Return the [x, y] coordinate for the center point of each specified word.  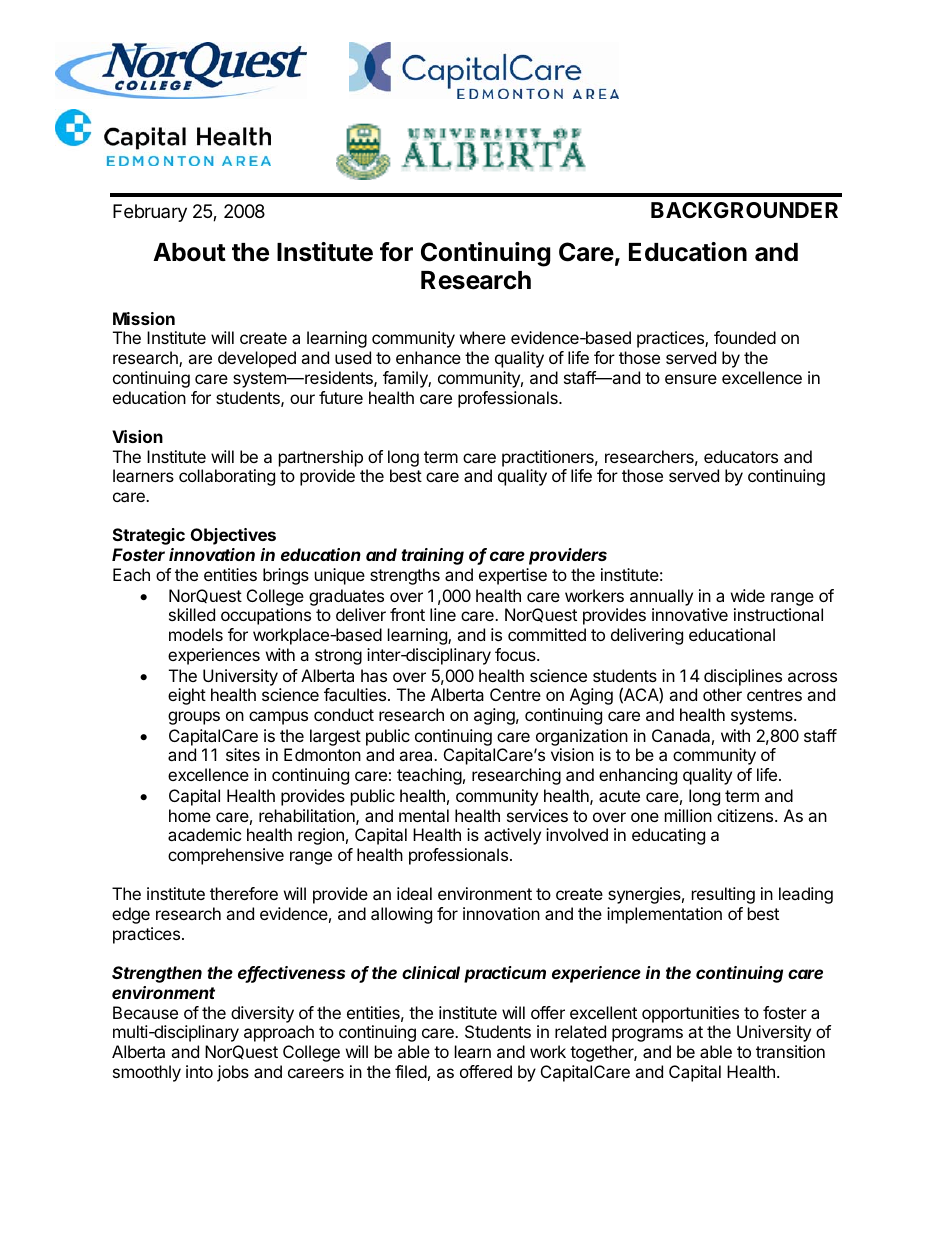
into [199, 1071]
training [432, 556]
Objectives [233, 536]
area [417, 756]
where [483, 337]
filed [411, 1071]
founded [745, 337]
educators [741, 456]
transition [790, 1051]
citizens [746, 815]
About [189, 252]
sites [243, 754]
